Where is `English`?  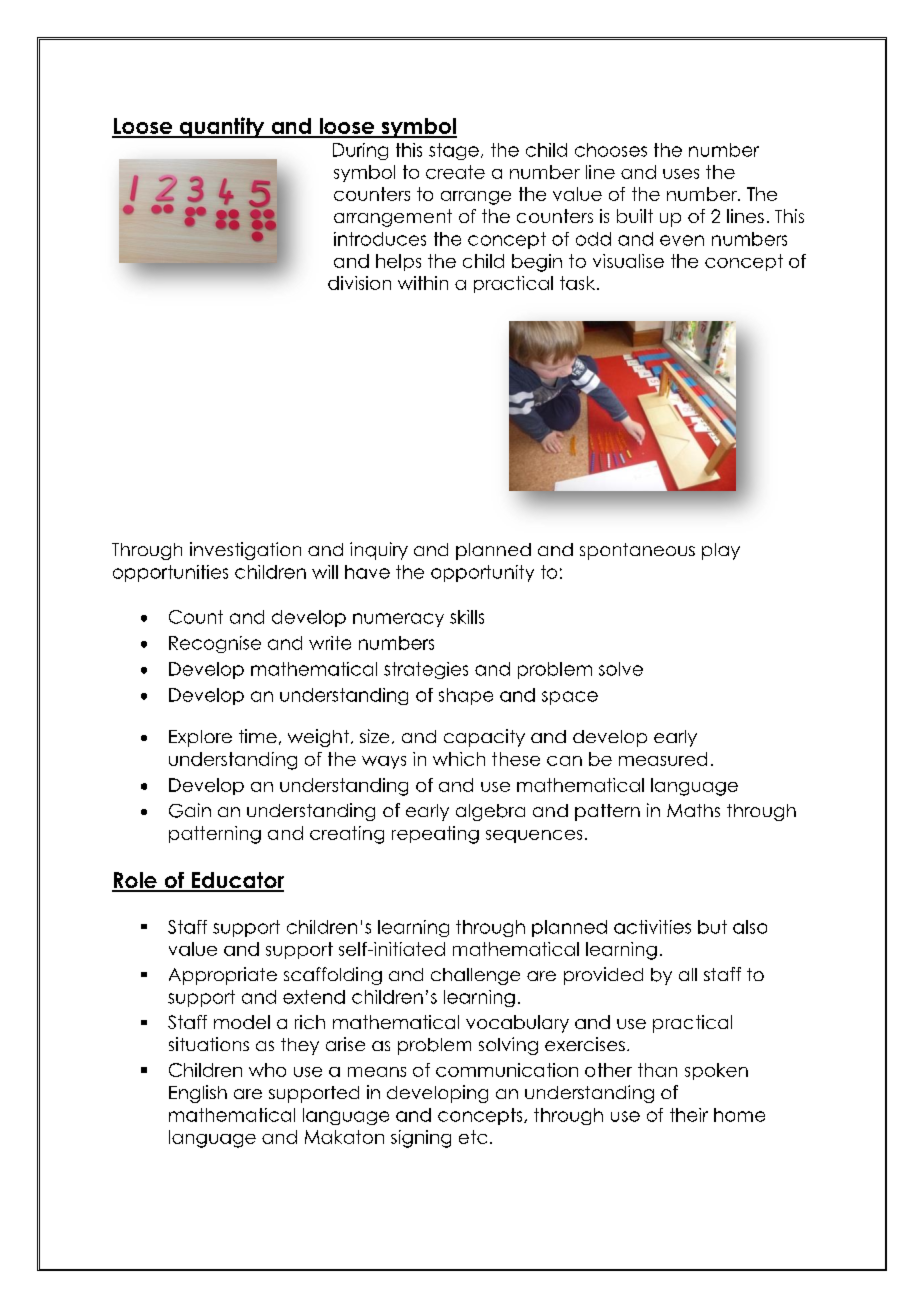
English is located at coordinates (198, 1094).
